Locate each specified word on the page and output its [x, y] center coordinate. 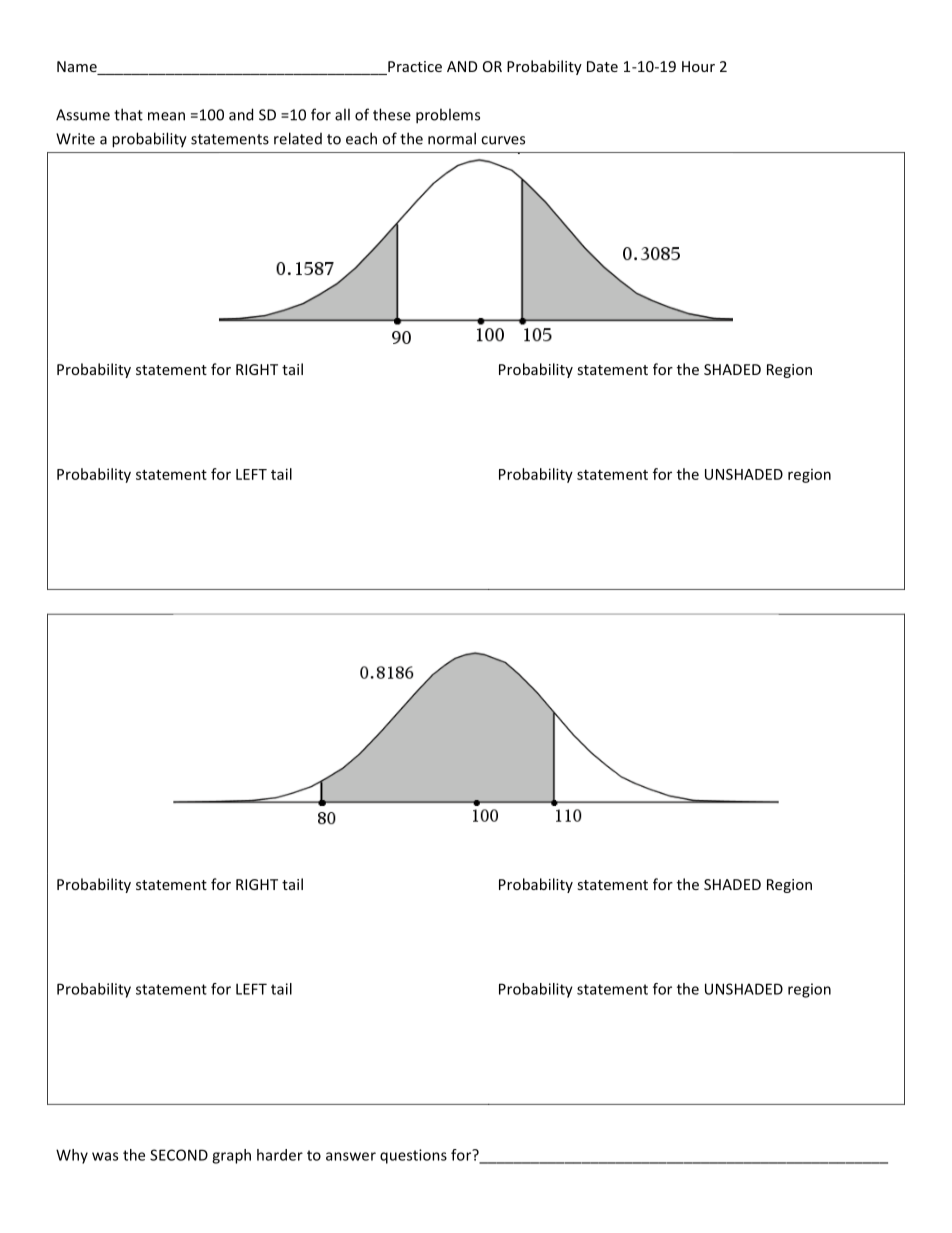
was [105, 1156]
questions [413, 1156]
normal [452, 138]
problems [448, 116]
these [392, 114]
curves [503, 140]
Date [602, 66]
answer [351, 1156]
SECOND [179, 1155]
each [361, 138]
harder [280, 1155]
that [128, 114]
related [298, 138]
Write [75, 139]
